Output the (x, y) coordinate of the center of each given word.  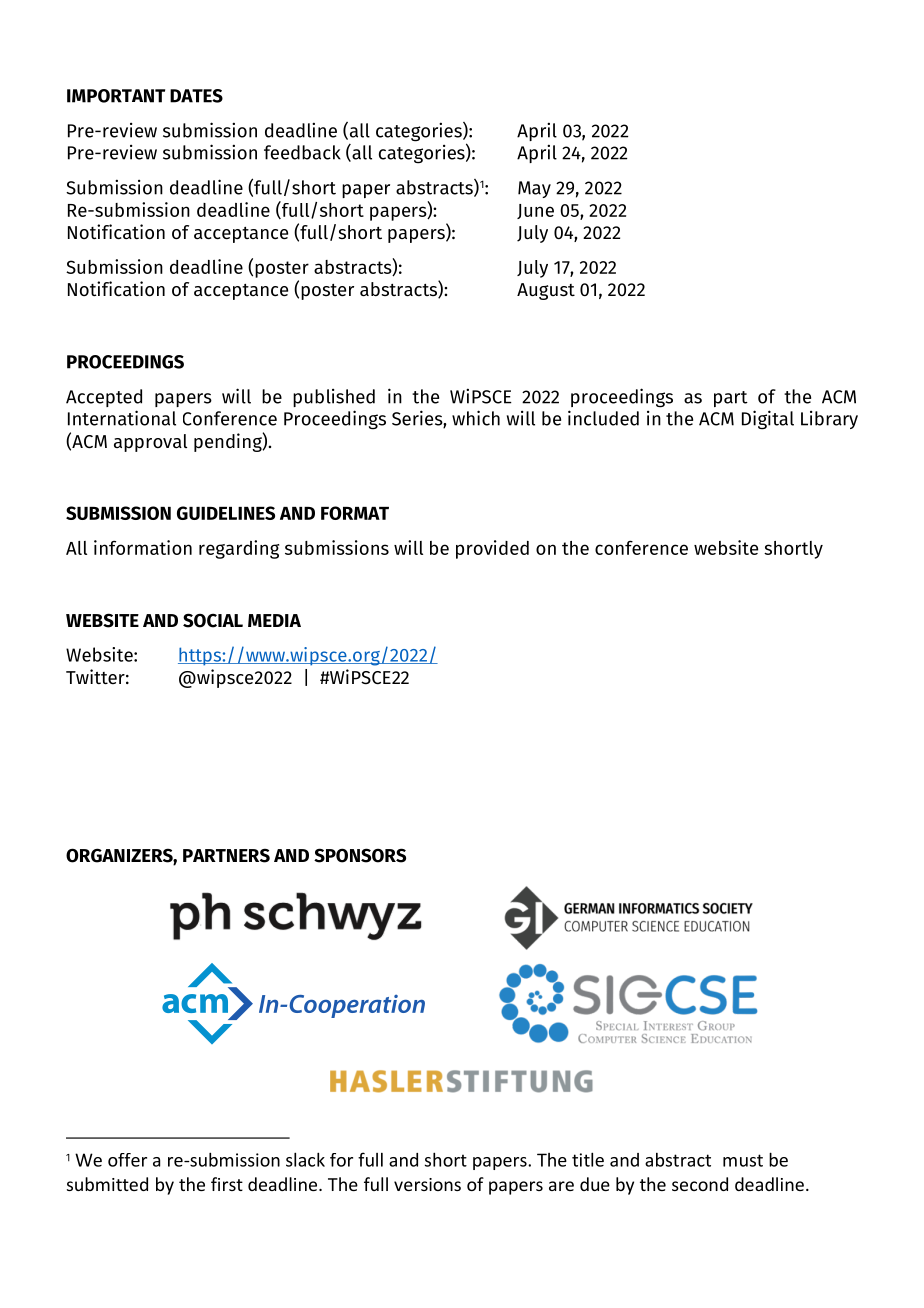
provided (492, 549)
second (700, 1184)
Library (829, 420)
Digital (768, 420)
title (588, 1159)
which (476, 418)
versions (427, 1184)
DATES (196, 96)
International (122, 418)
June (535, 211)
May (534, 189)
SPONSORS (360, 855)
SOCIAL (213, 620)
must (743, 1160)
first (227, 1184)
